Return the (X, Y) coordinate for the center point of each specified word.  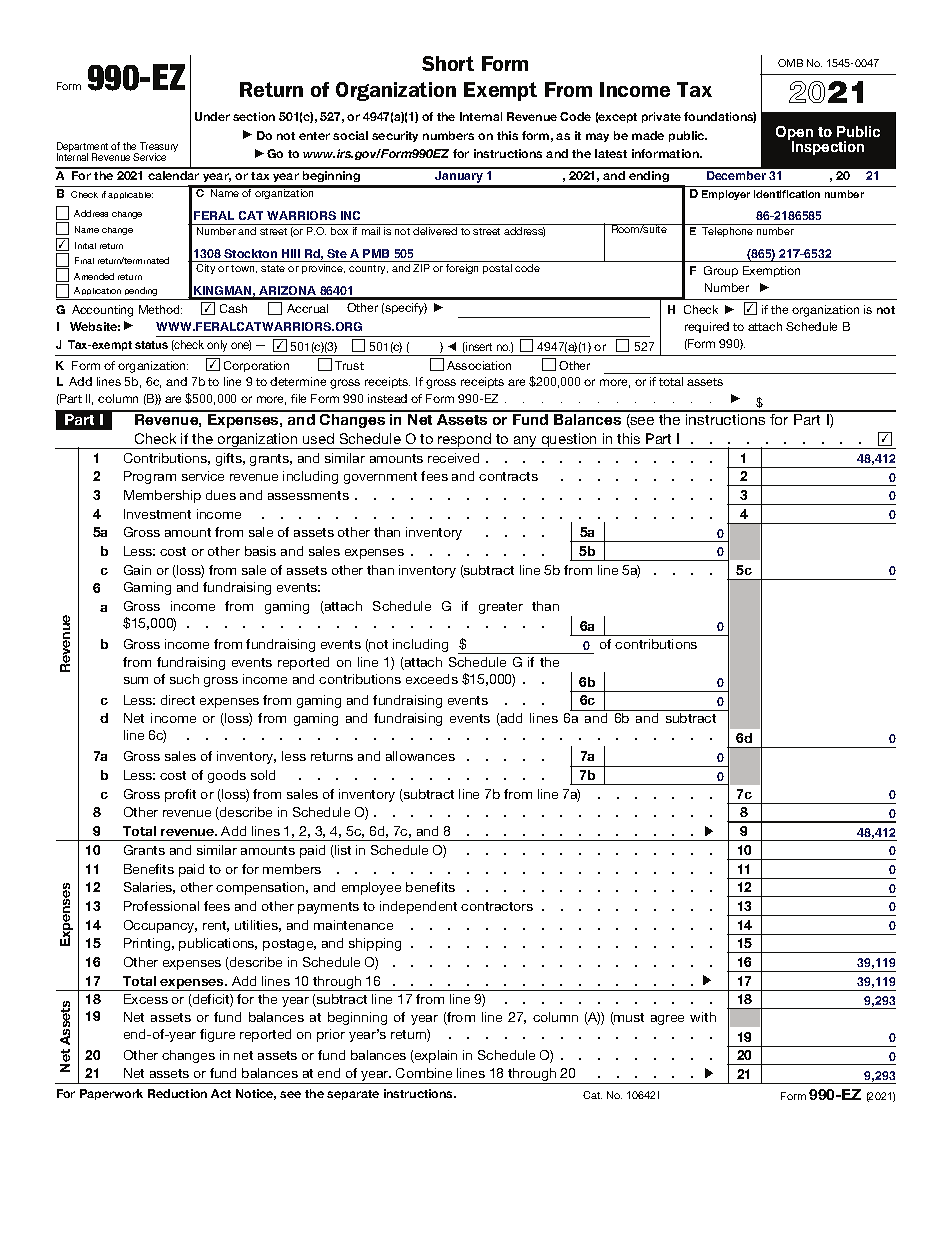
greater (501, 608)
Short (448, 63)
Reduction (177, 1093)
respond (465, 441)
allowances (420, 756)
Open (794, 134)
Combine (424, 1073)
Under (212, 116)
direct (178, 700)
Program (150, 477)
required (707, 327)
